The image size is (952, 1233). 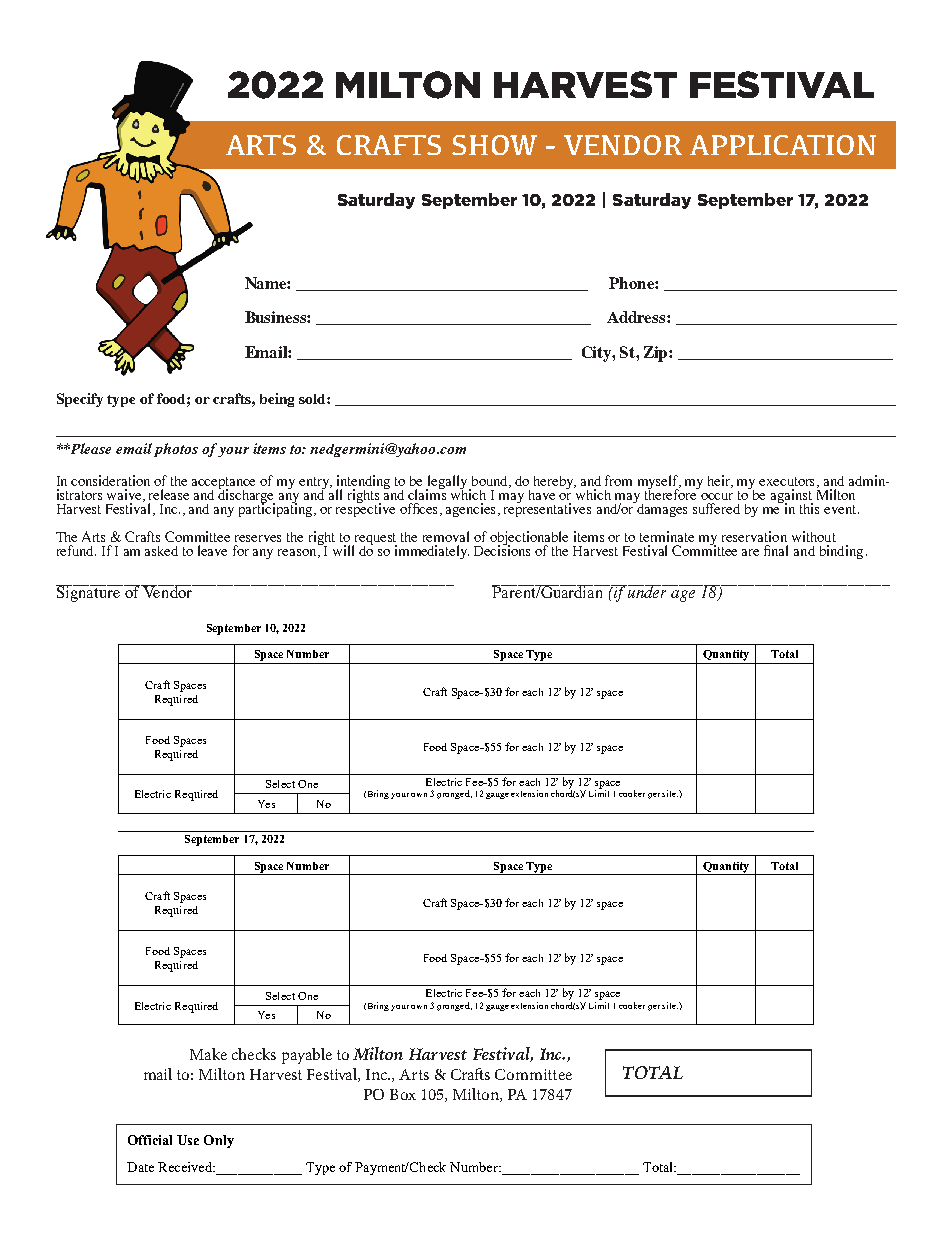 What do you see at coordinates (494, 145) in the page?
I see `SHOW` at bounding box center [494, 145].
